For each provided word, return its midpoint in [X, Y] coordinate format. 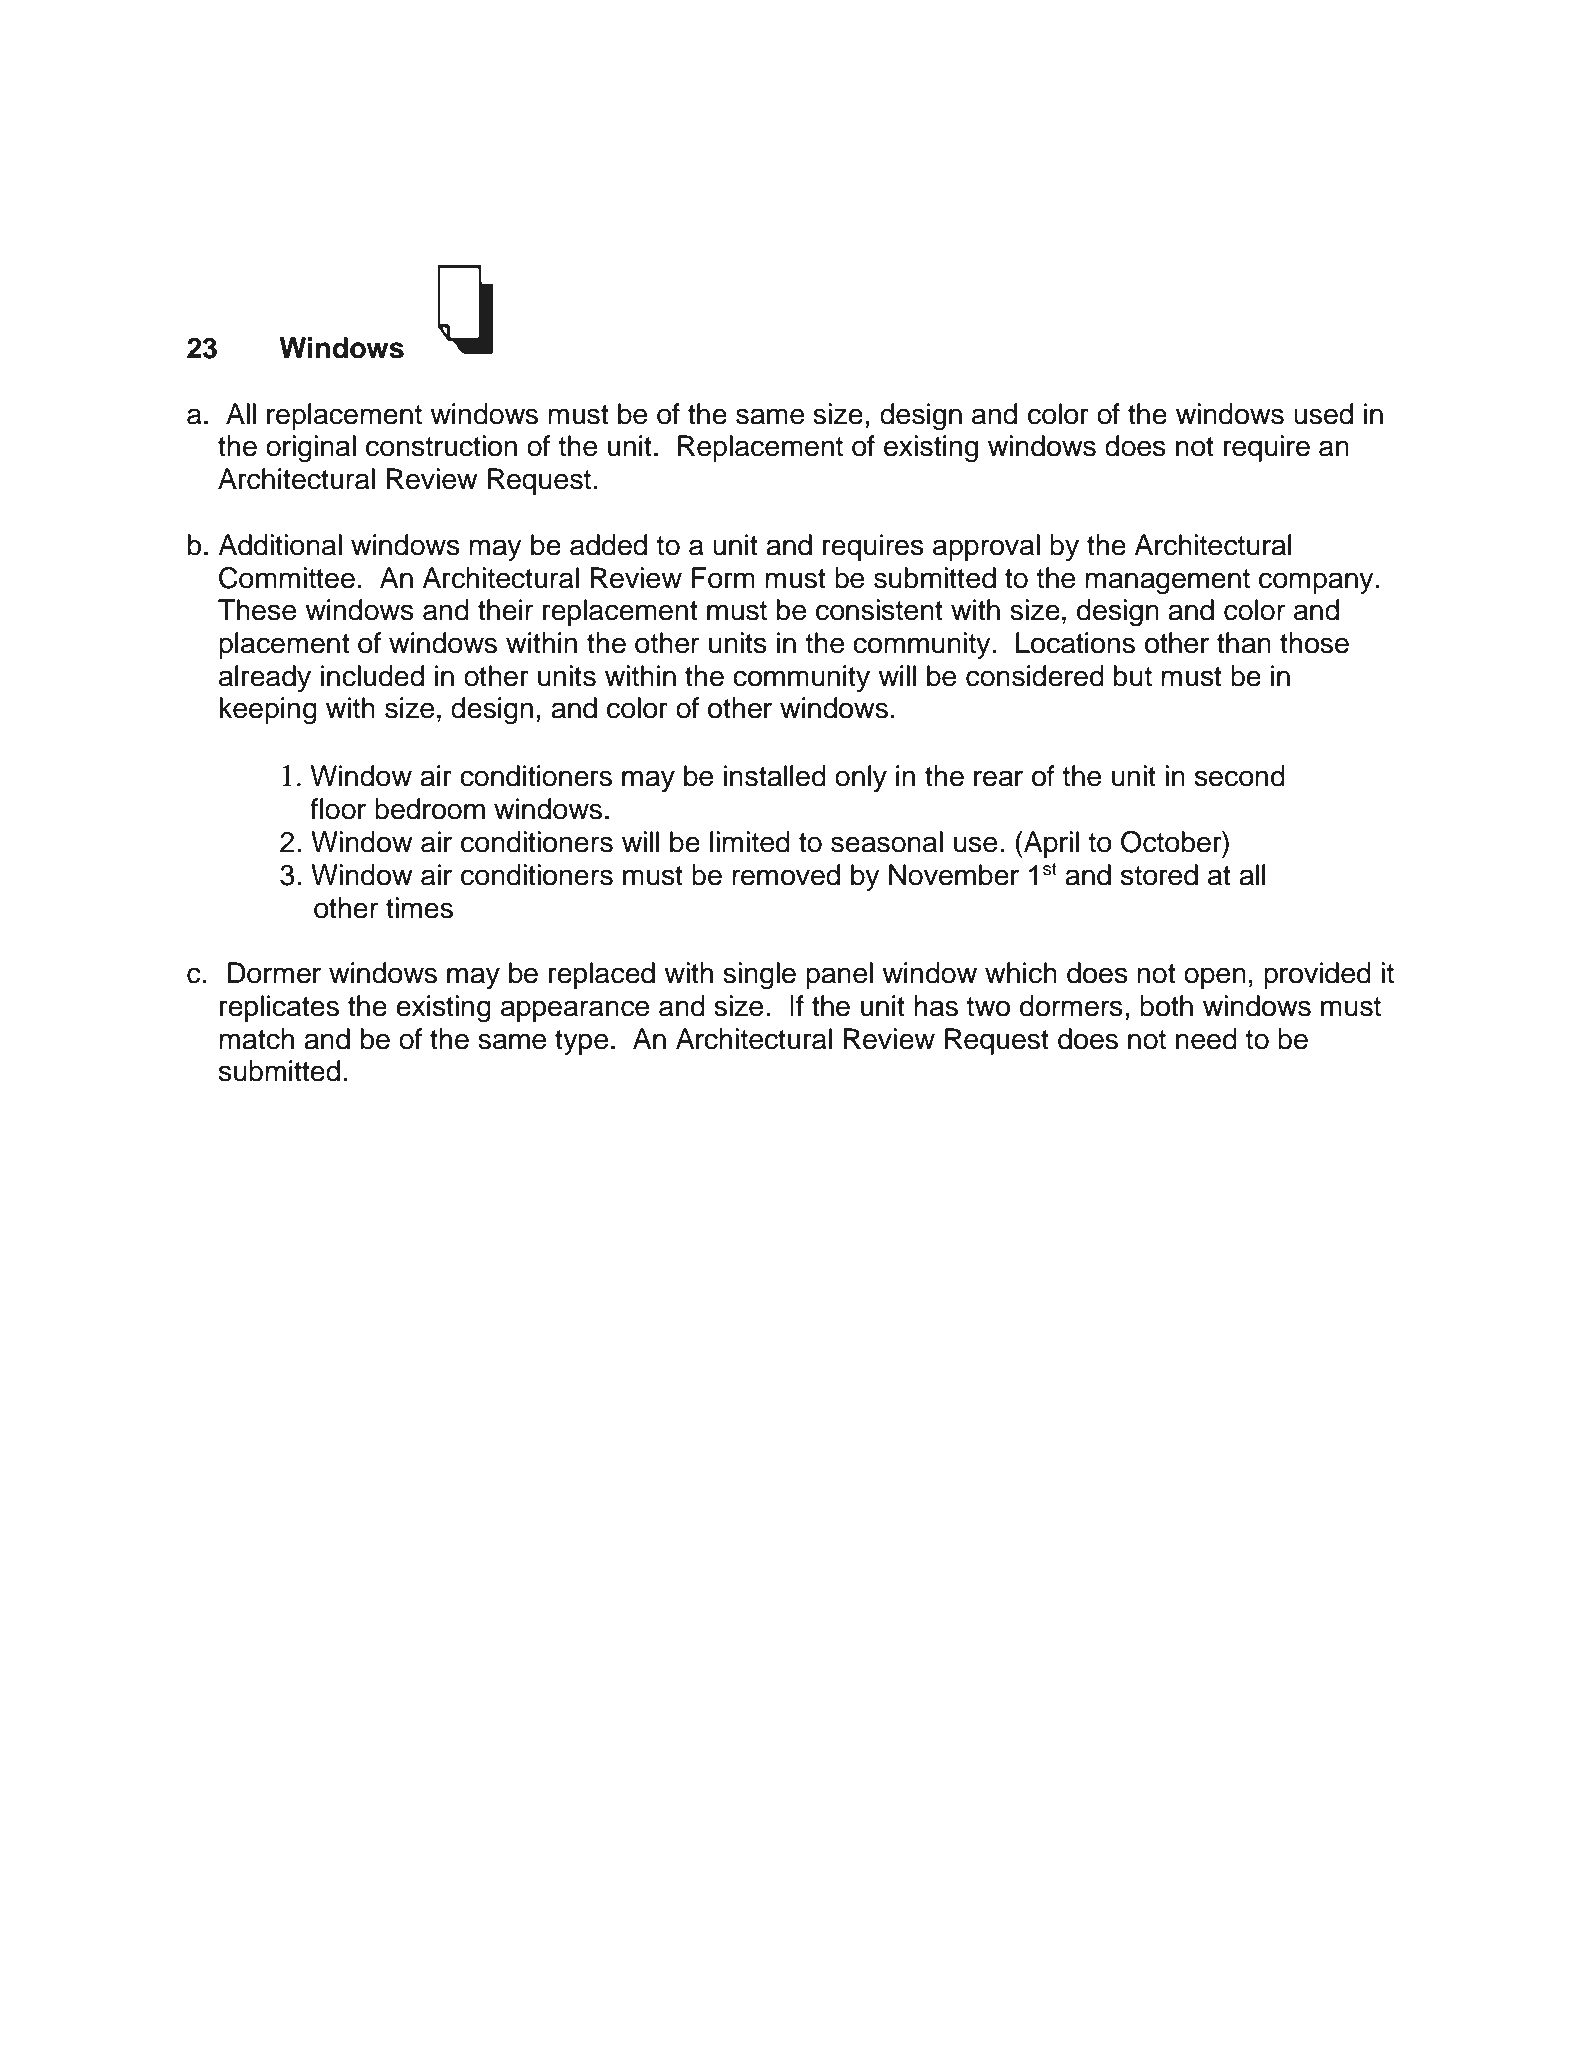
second [1240, 776]
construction [441, 446]
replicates [279, 1008]
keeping [268, 711]
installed [775, 776]
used [1323, 414]
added [608, 545]
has [936, 1006]
